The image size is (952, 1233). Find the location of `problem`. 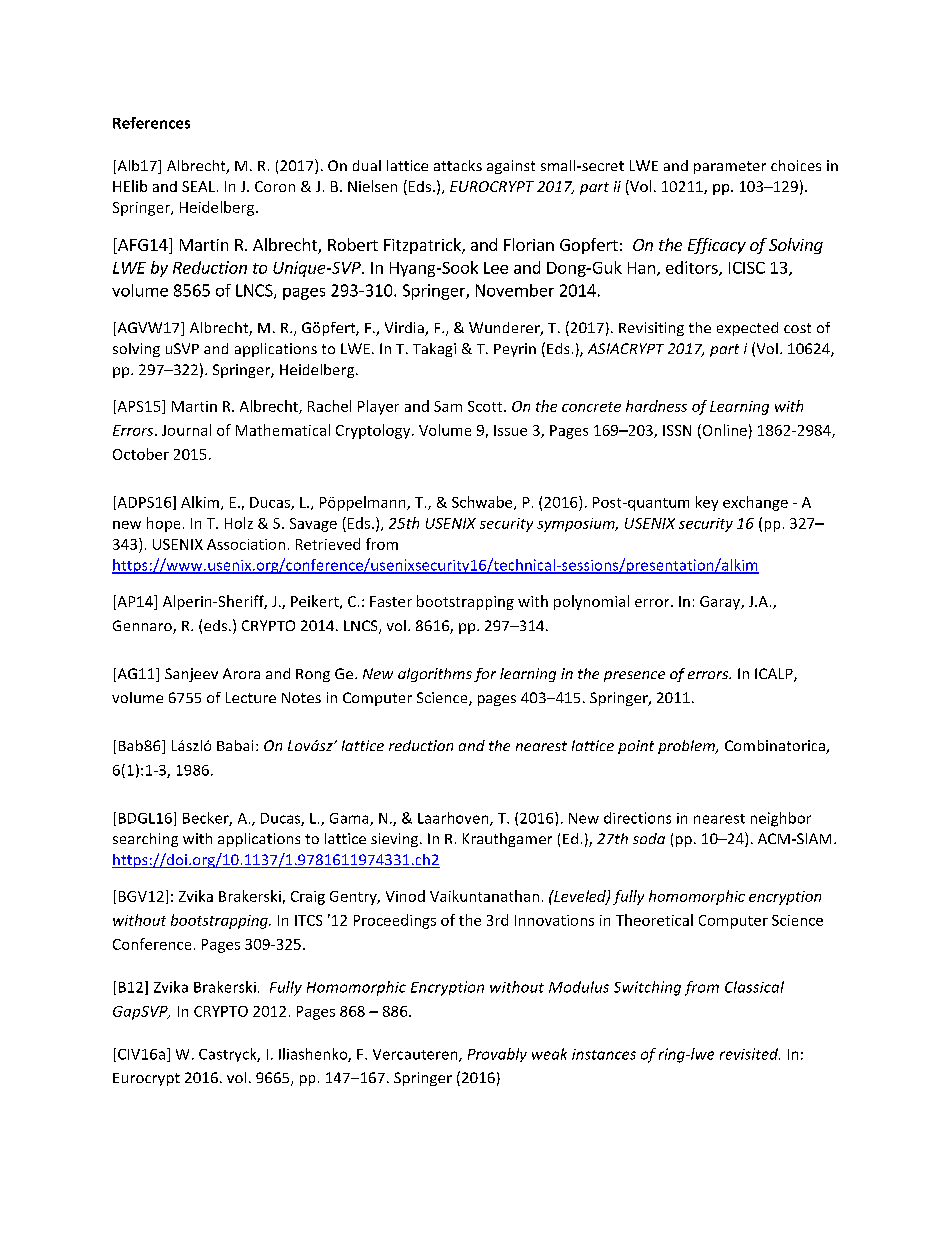

problem is located at coordinates (687, 747).
